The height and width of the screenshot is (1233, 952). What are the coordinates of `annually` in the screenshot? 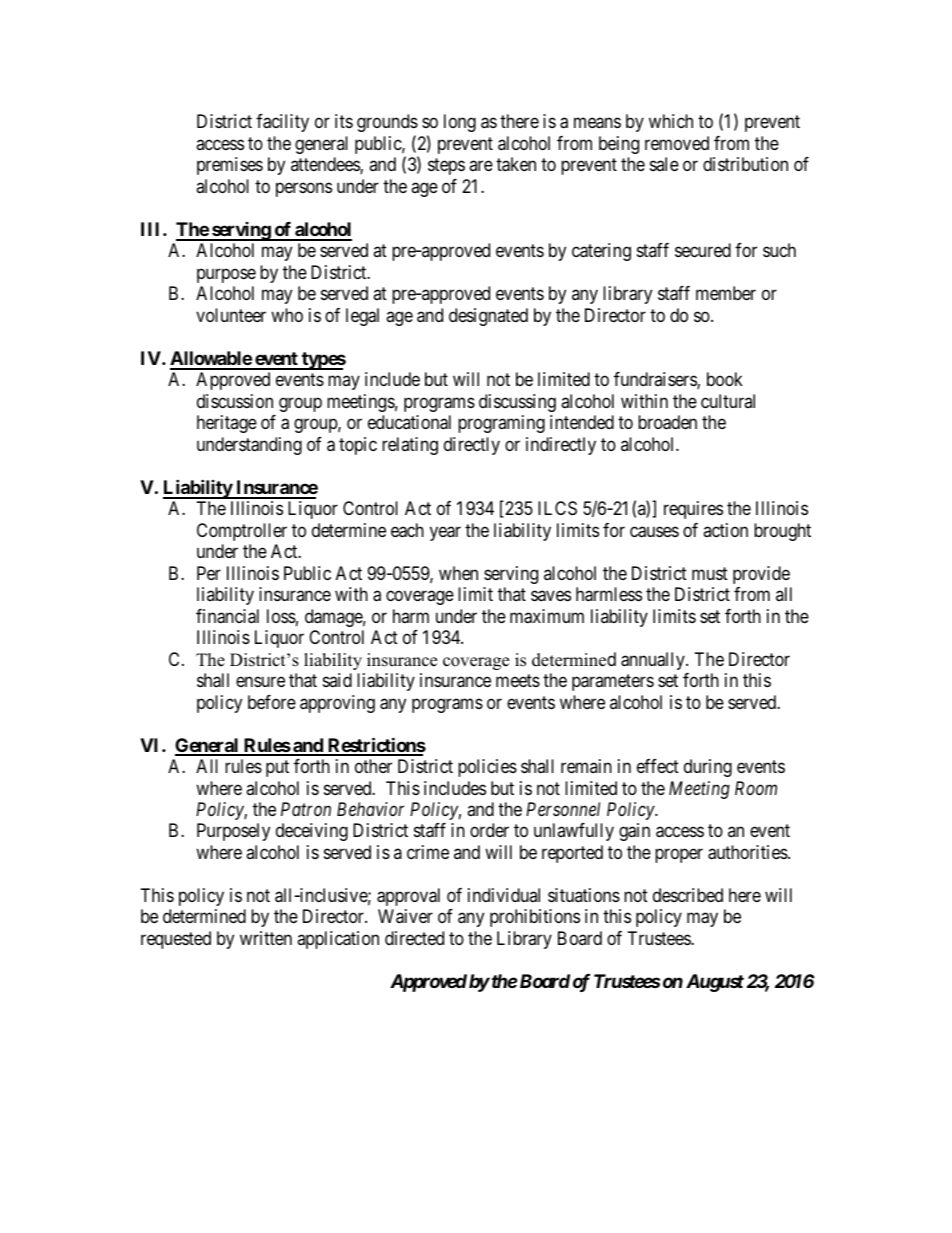 It's located at (654, 661).
